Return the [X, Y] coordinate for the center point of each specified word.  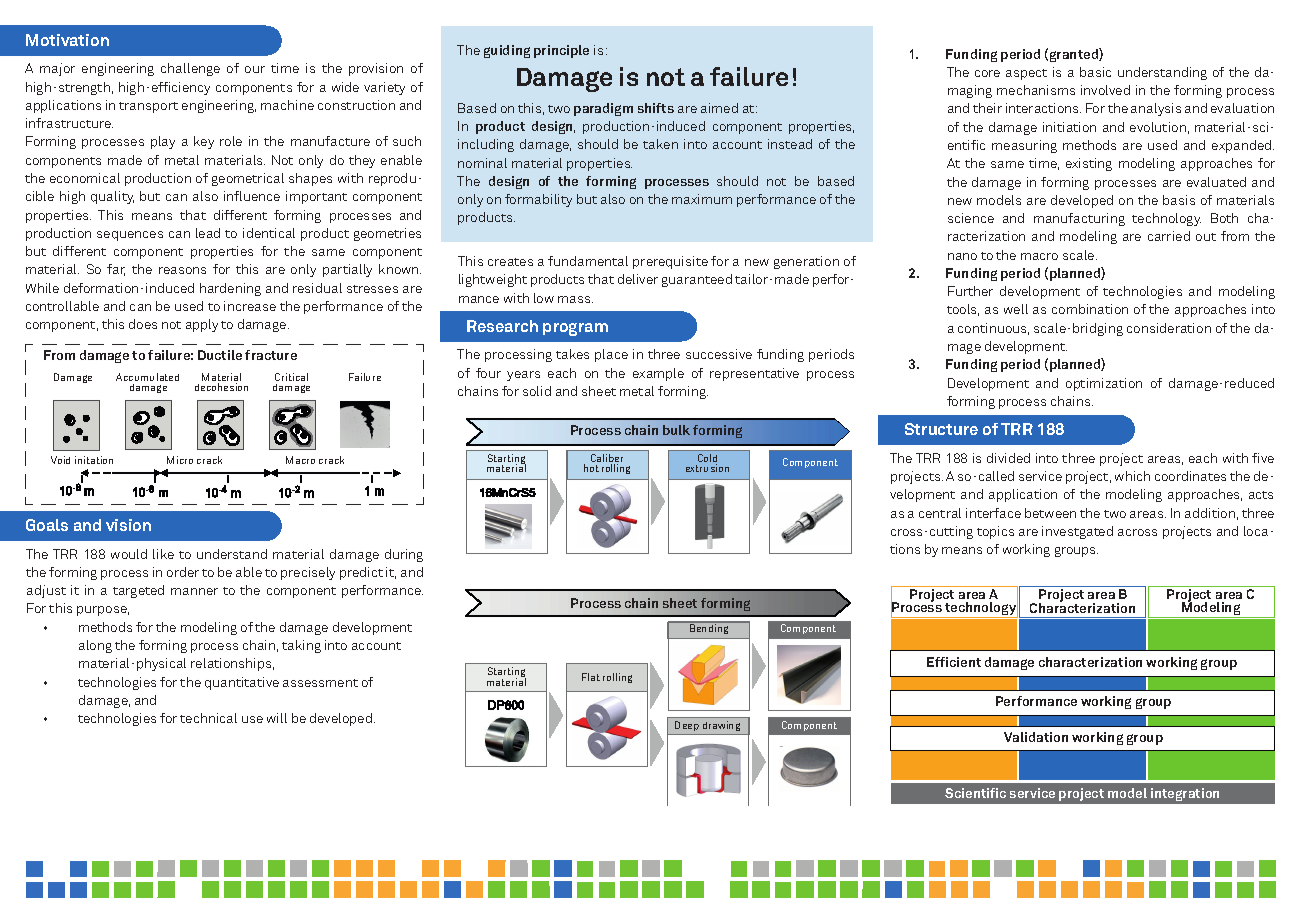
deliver [638, 279]
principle [561, 51]
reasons [182, 270]
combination [1090, 309]
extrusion [707, 468]
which [1132, 476]
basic [1095, 72]
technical [208, 718]
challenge [190, 69]
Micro [180, 460]
